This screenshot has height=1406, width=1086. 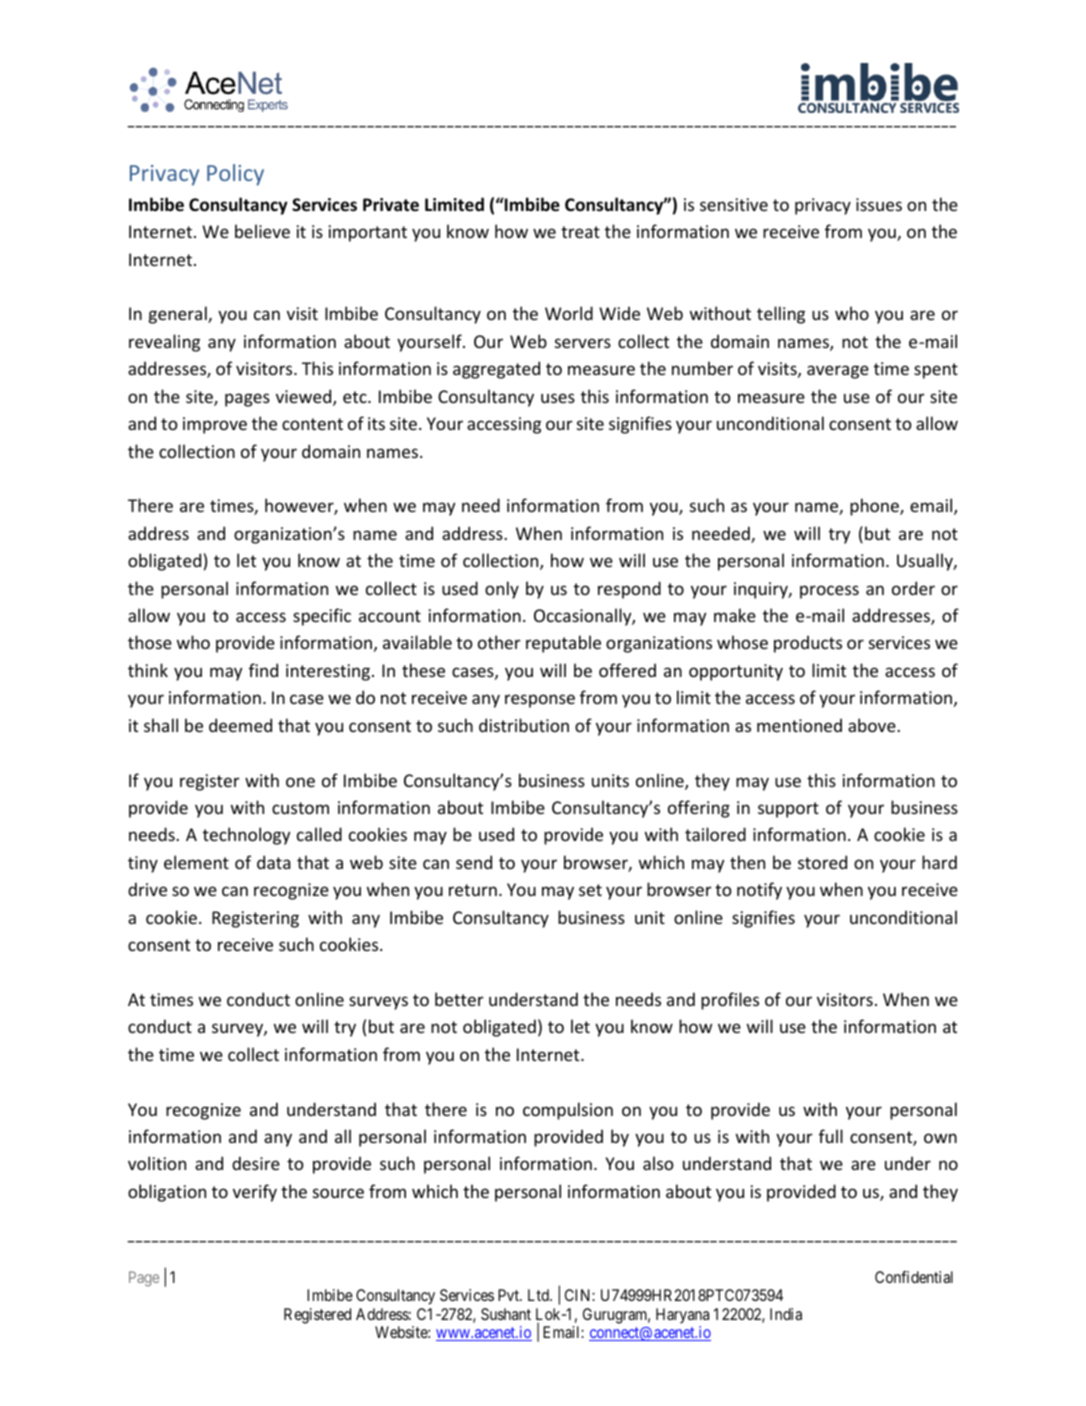 I want to click on better, so click(x=459, y=999).
